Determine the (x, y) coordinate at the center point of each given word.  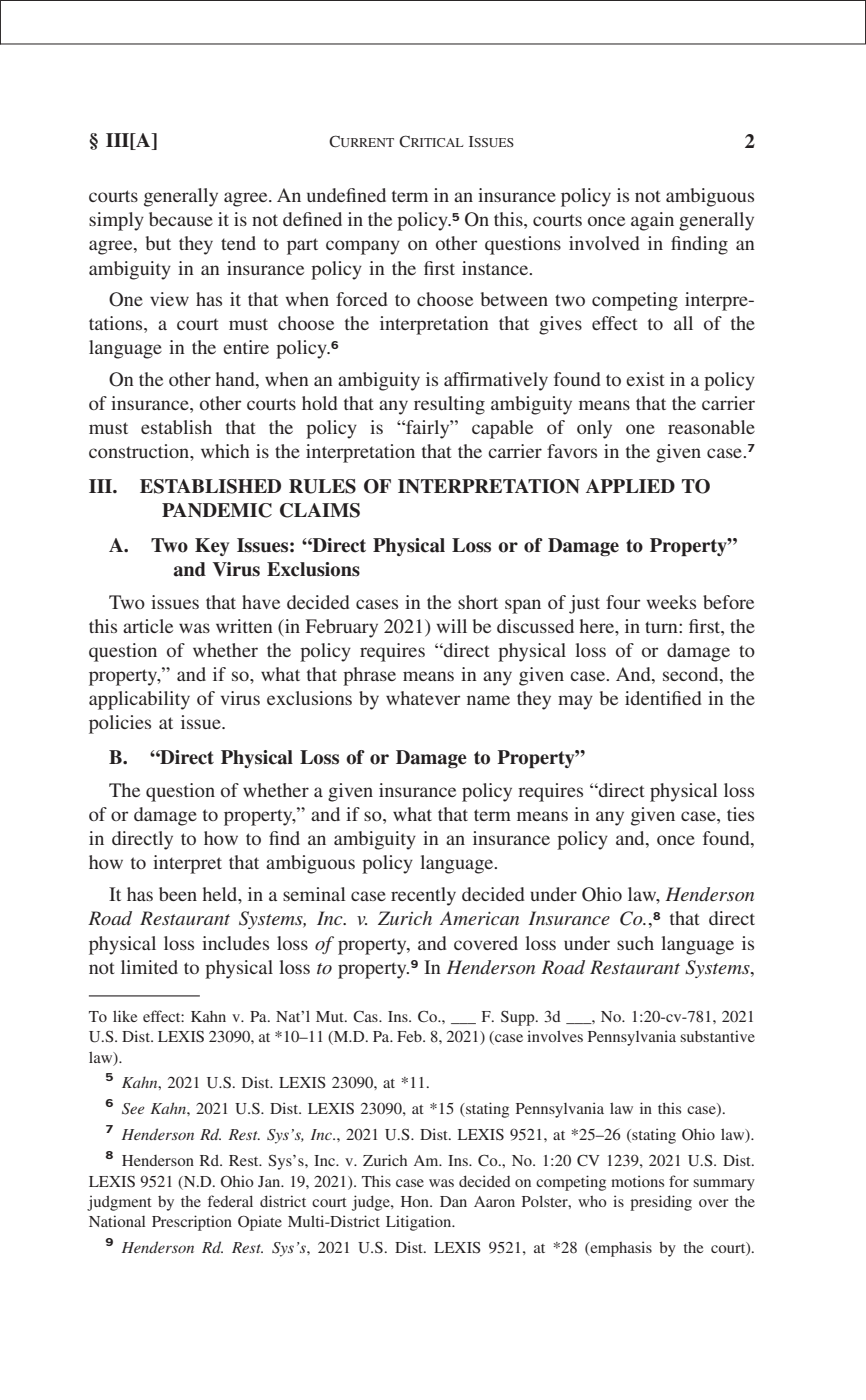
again (652, 221)
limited (149, 967)
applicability (139, 700)
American (479, 918)
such (635, 943)
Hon (416, 1201)
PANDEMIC (217, 510)
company (363, 247)
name (488, 700)
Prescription (192, 1223)
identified (663, 698)
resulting (449, 405)
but (158, 243)
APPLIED (630, 486)
